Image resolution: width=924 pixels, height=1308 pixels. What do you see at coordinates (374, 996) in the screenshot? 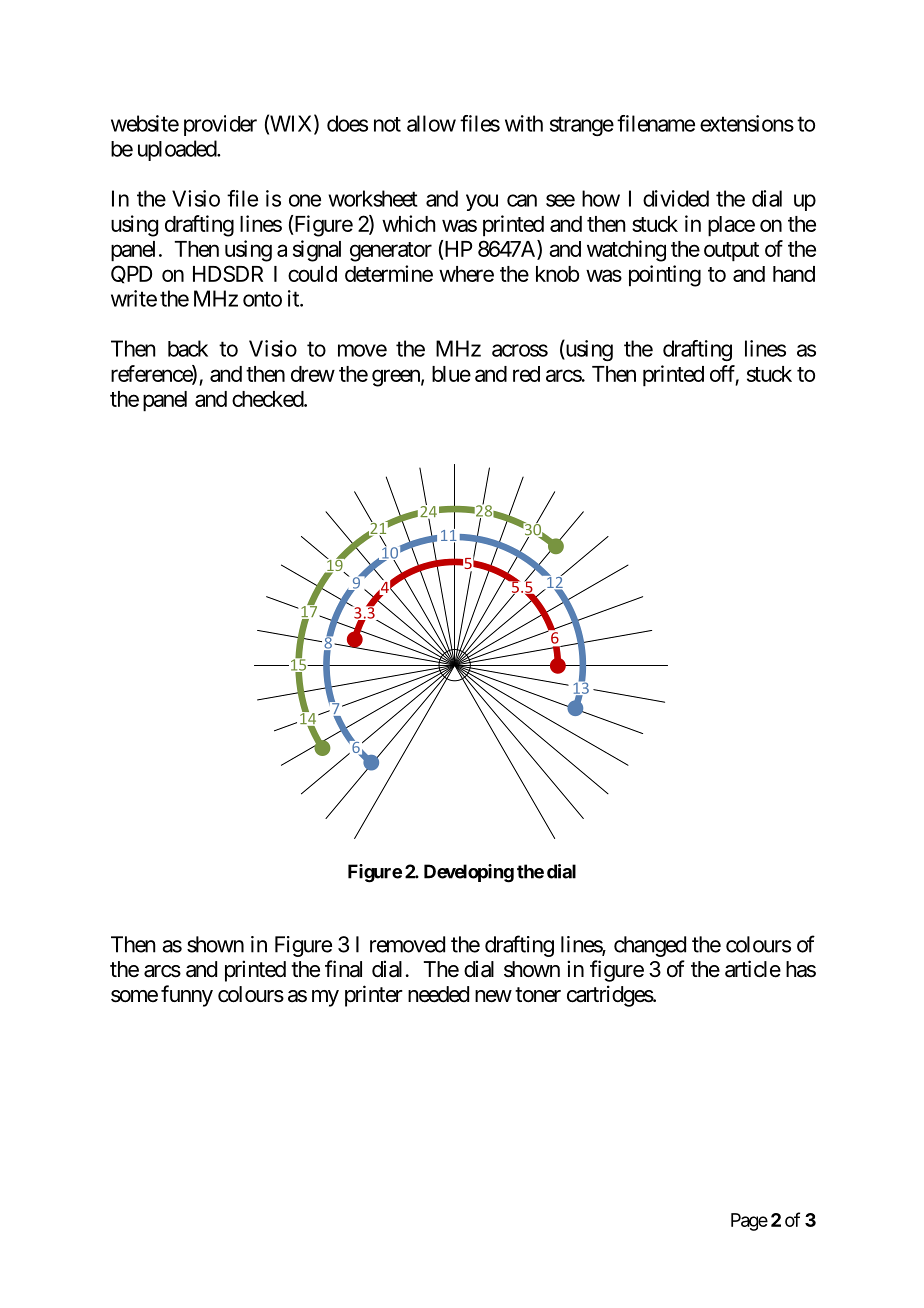
I see `printer` at bounding box center [374, 996].
